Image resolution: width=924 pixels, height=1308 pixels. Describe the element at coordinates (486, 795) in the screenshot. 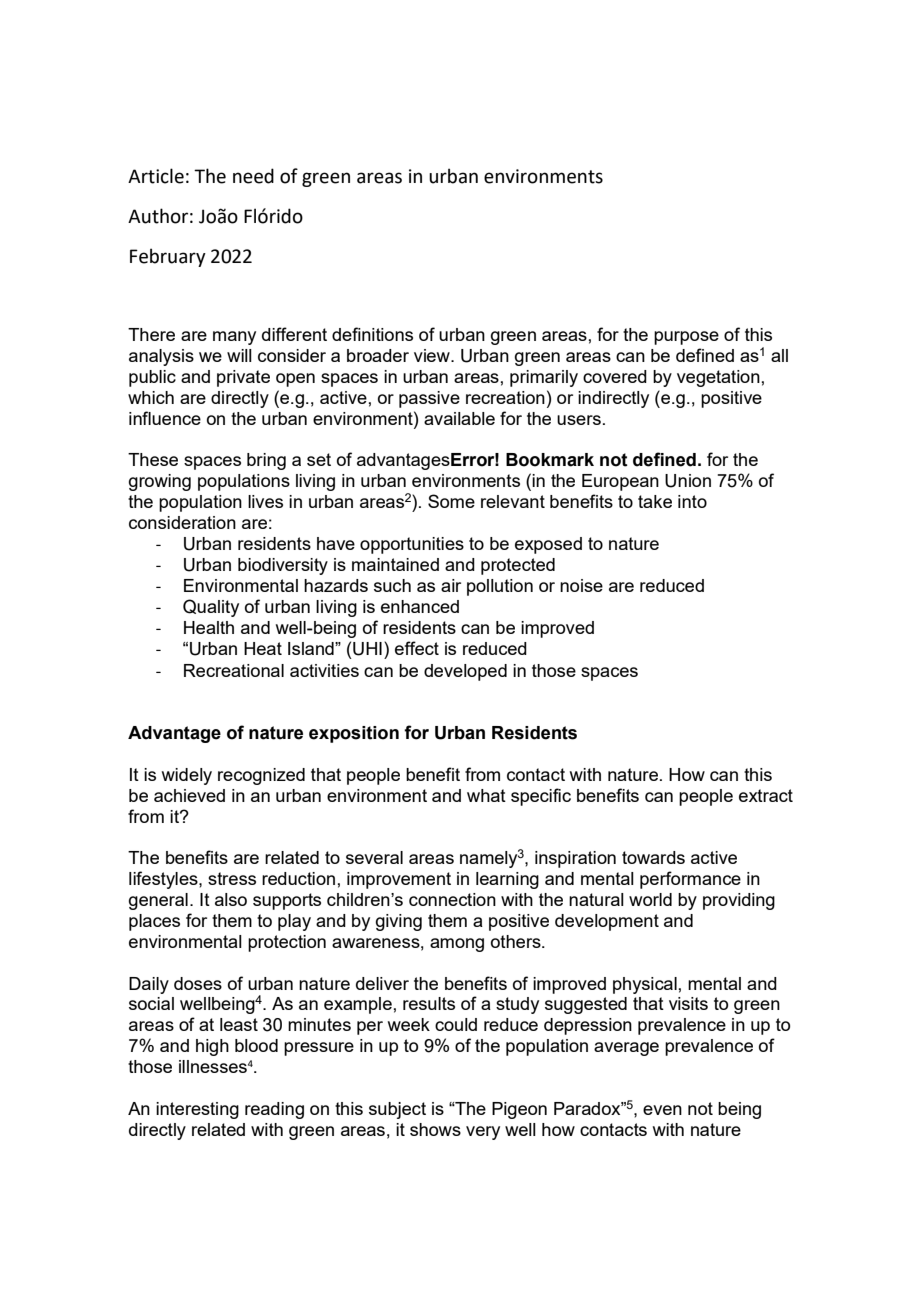

I see `what` at that location.
